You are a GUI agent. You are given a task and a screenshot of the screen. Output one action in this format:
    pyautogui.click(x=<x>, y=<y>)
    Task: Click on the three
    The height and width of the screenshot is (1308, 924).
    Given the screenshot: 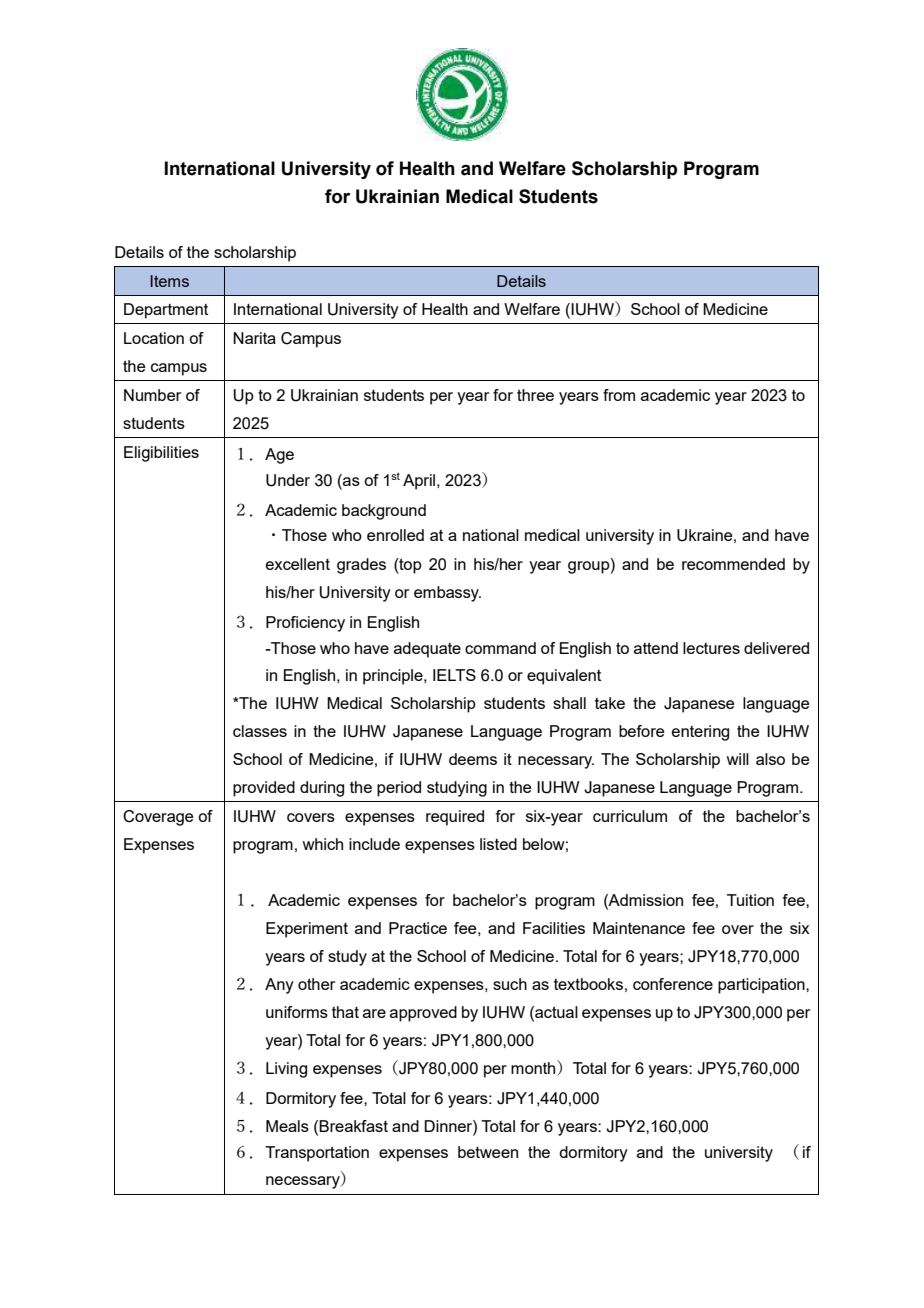 What is the action you would take?
    pyautogui.click(x=535, y=395)
